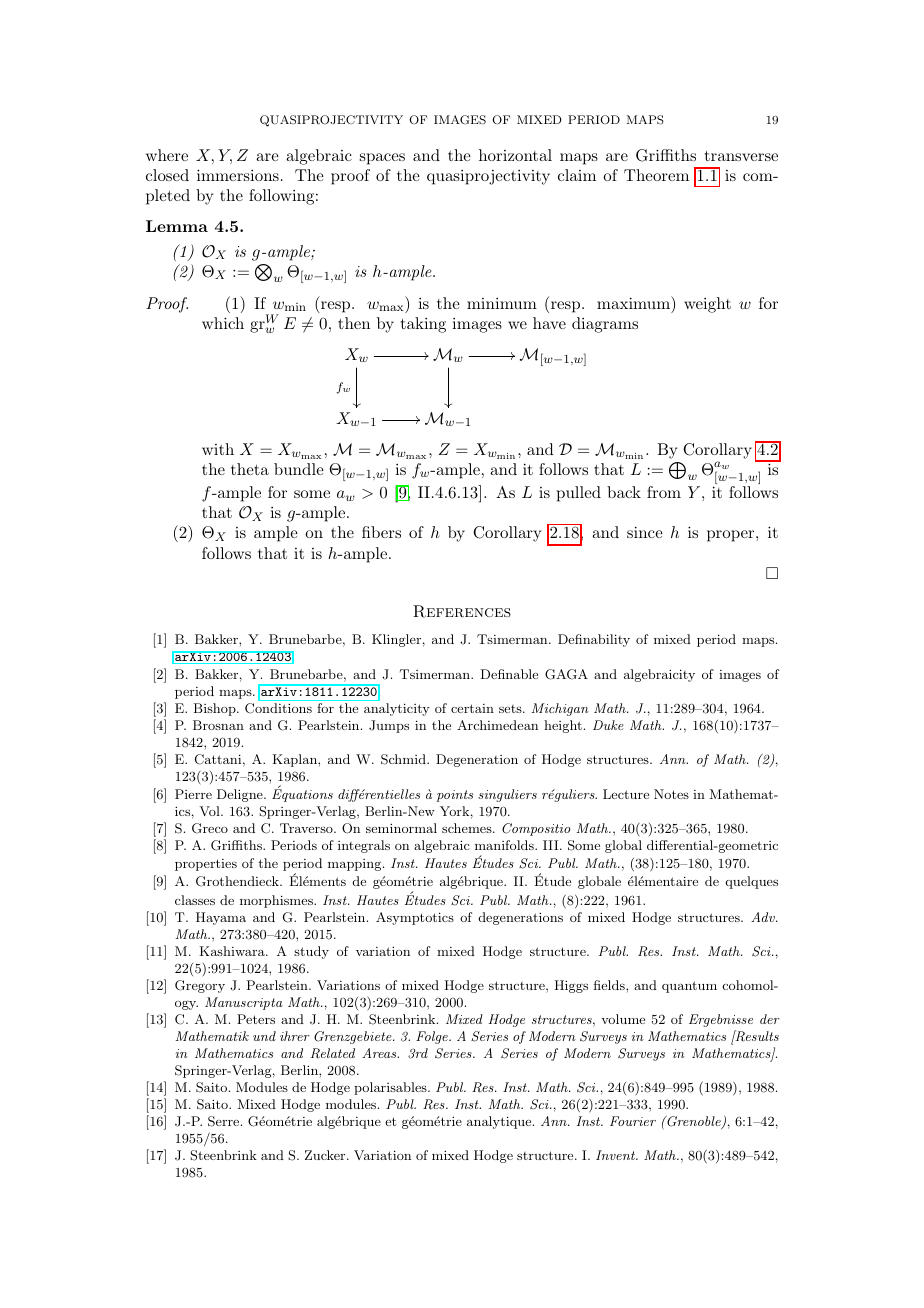 This image has width=924, height=1308. Describe the element at coordinates (380, 1053) in the image. I see `Areas` at that location.
